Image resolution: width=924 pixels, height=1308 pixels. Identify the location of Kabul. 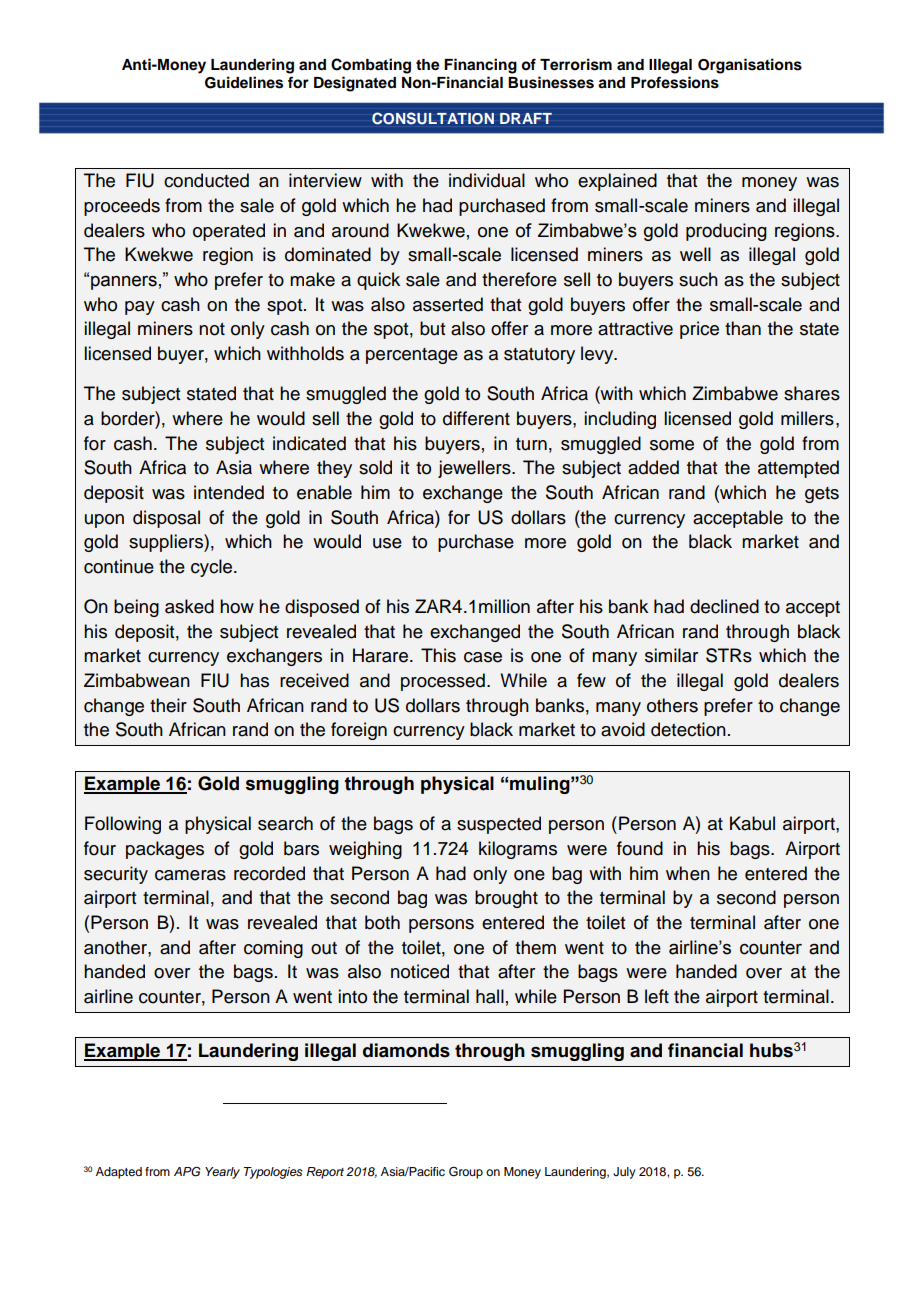
(752, 823).
